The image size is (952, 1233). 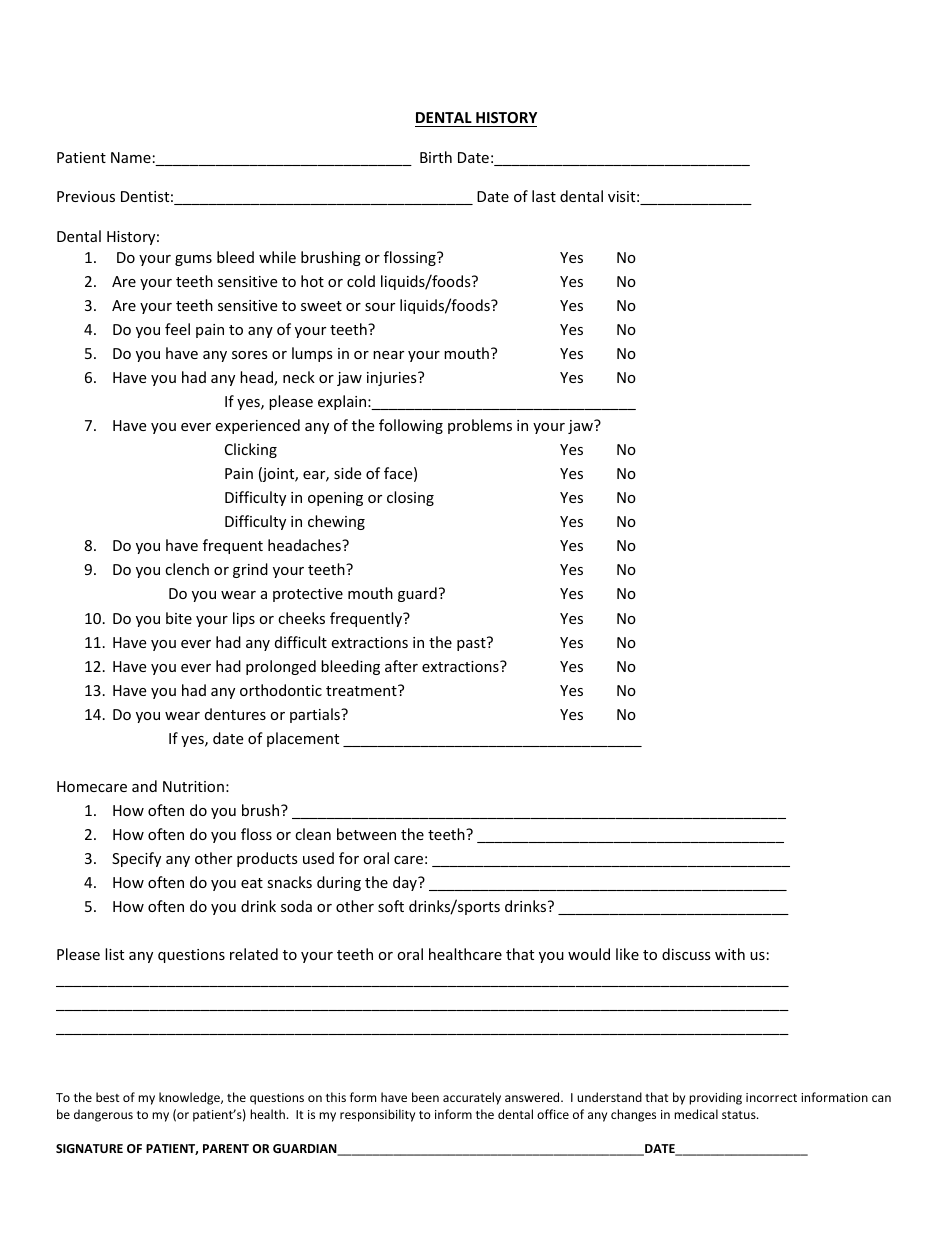 I want to click on Nutrition, so click(x=193, y=786).
